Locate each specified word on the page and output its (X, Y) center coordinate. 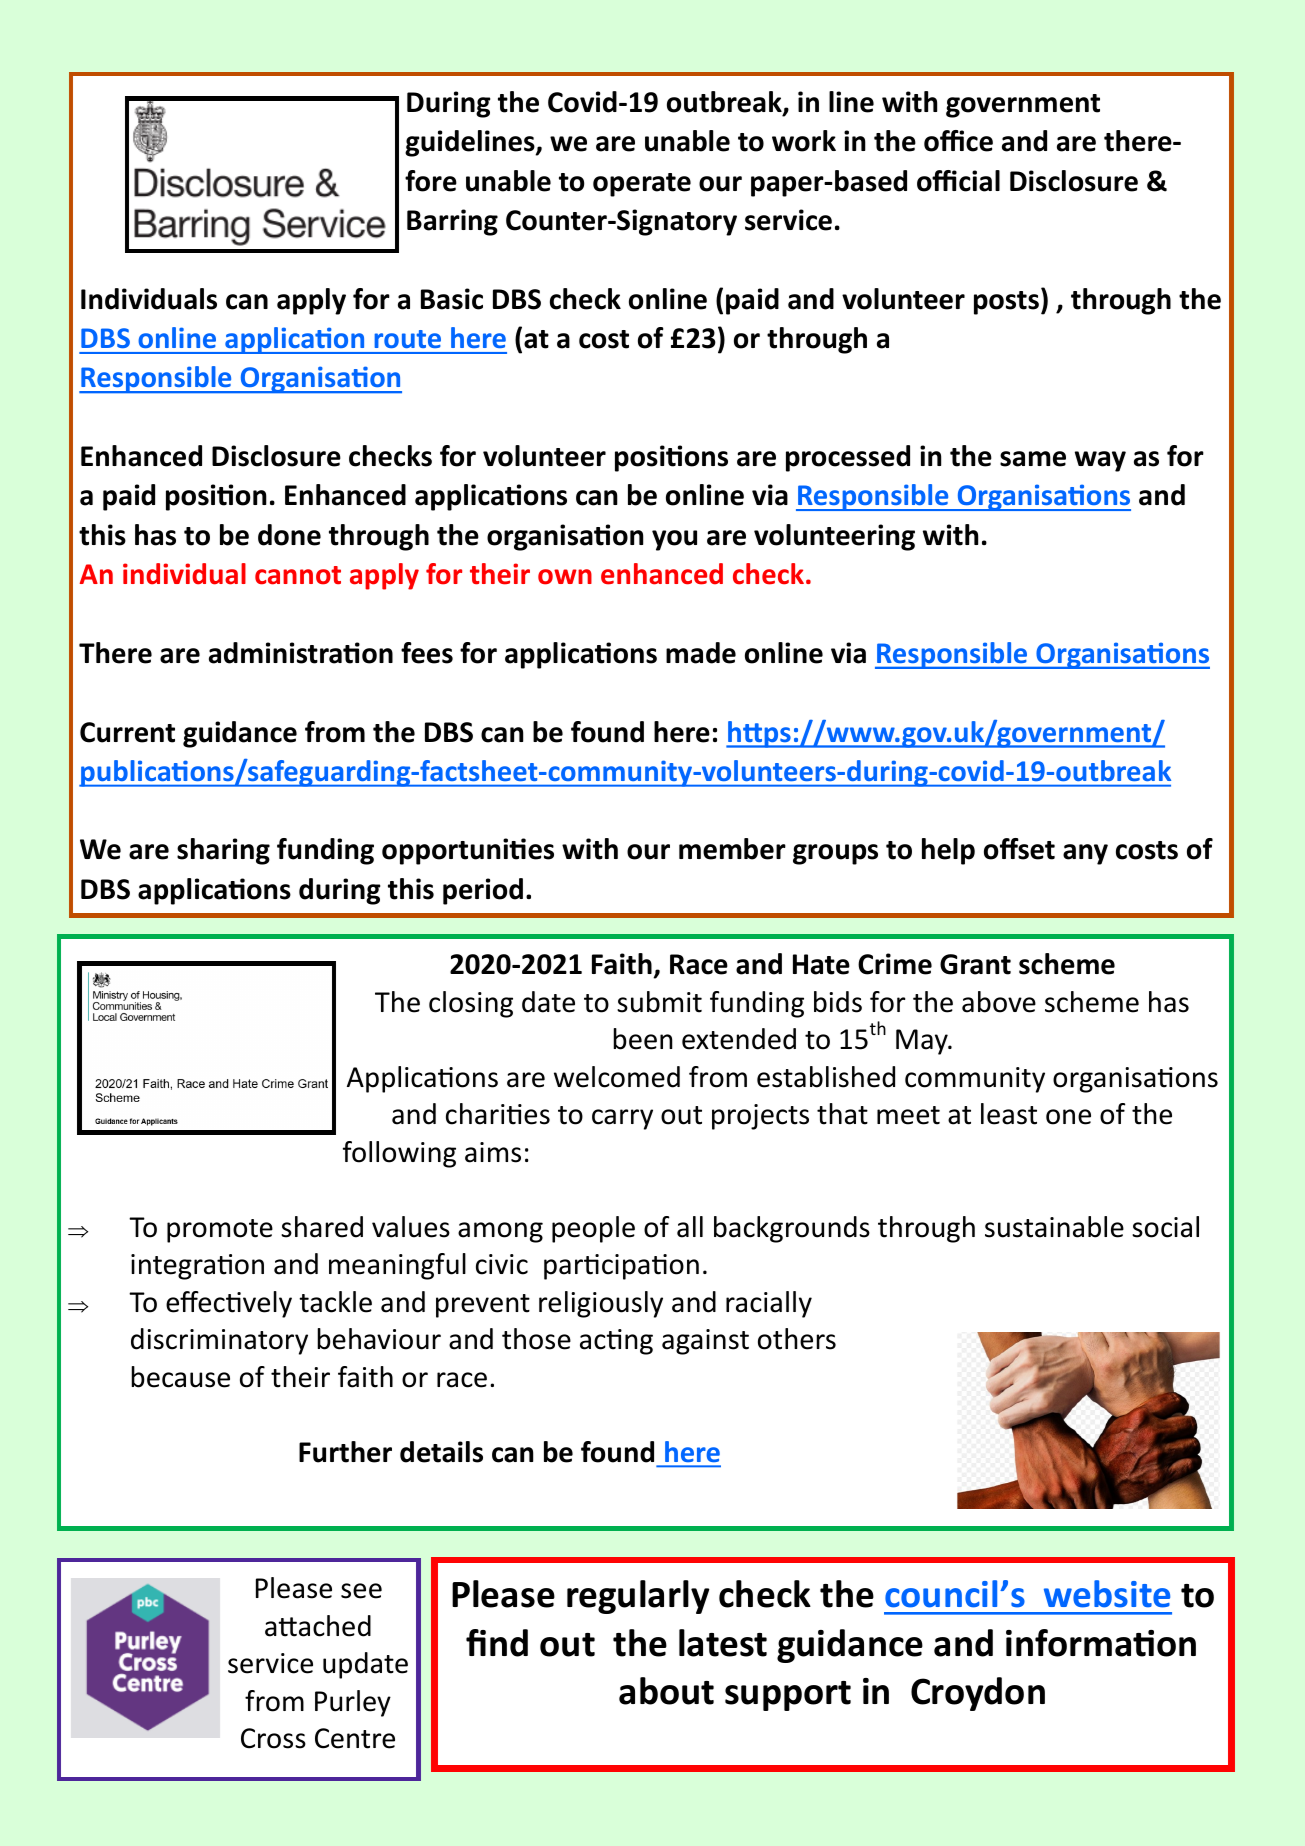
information (1101, 1643)
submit (659, 1002)
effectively (229, 1304)
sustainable (1054, 1227)
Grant (975, 964)
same (1033, 459)
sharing (223, 851)
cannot (298, 575)
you (674, 540)
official (958, 181)
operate (642, 185)
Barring (452, 222)
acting (616, 1342)
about (666, 1691)
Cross (273, 1738)
